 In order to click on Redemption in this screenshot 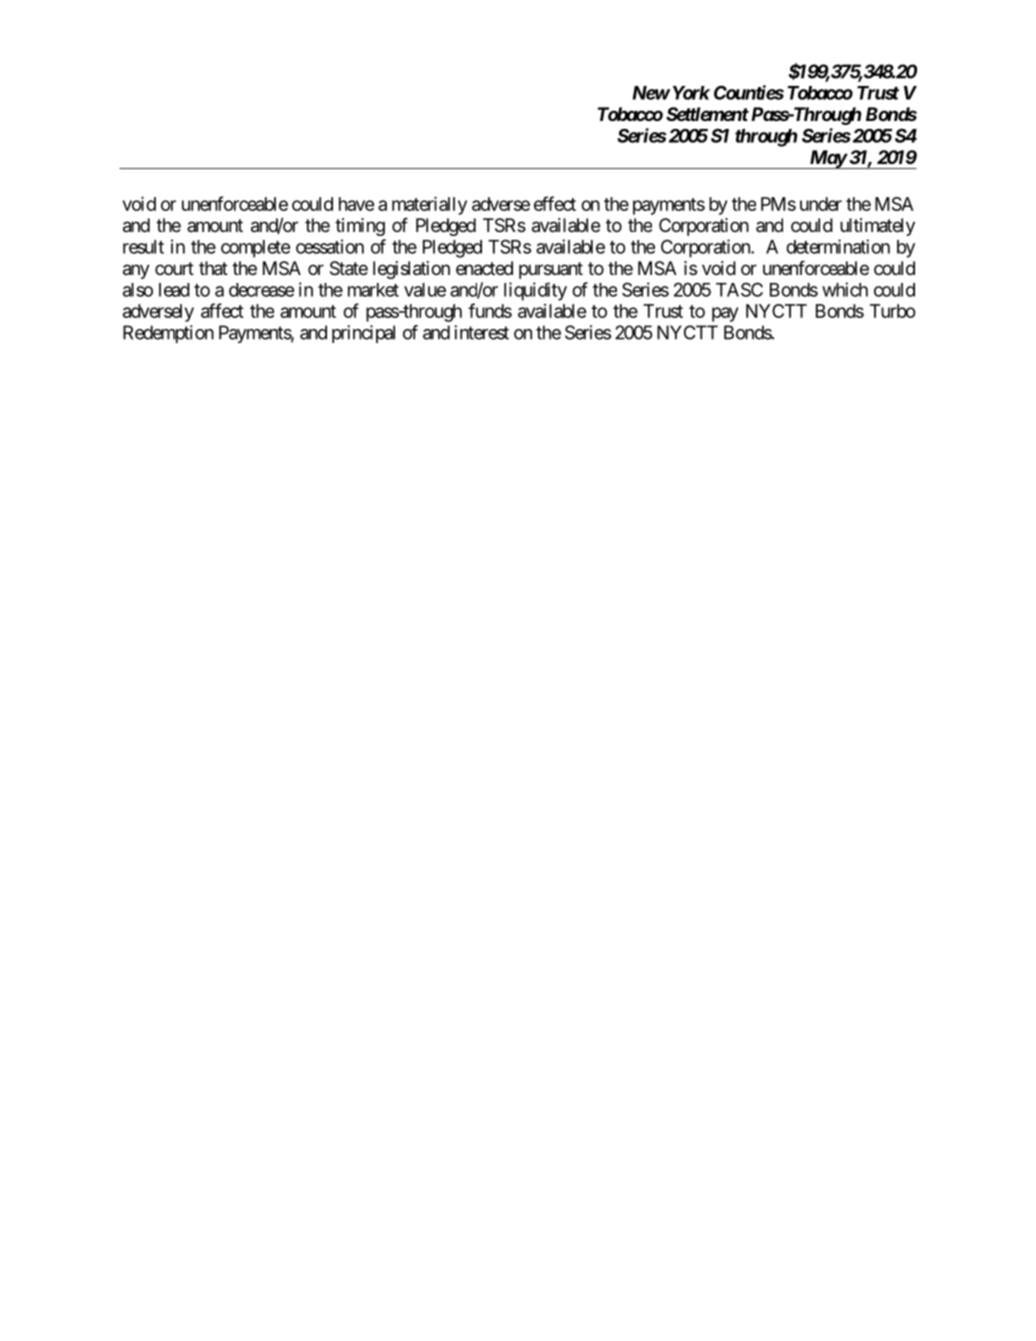, I will do `click(168, 334)`.
